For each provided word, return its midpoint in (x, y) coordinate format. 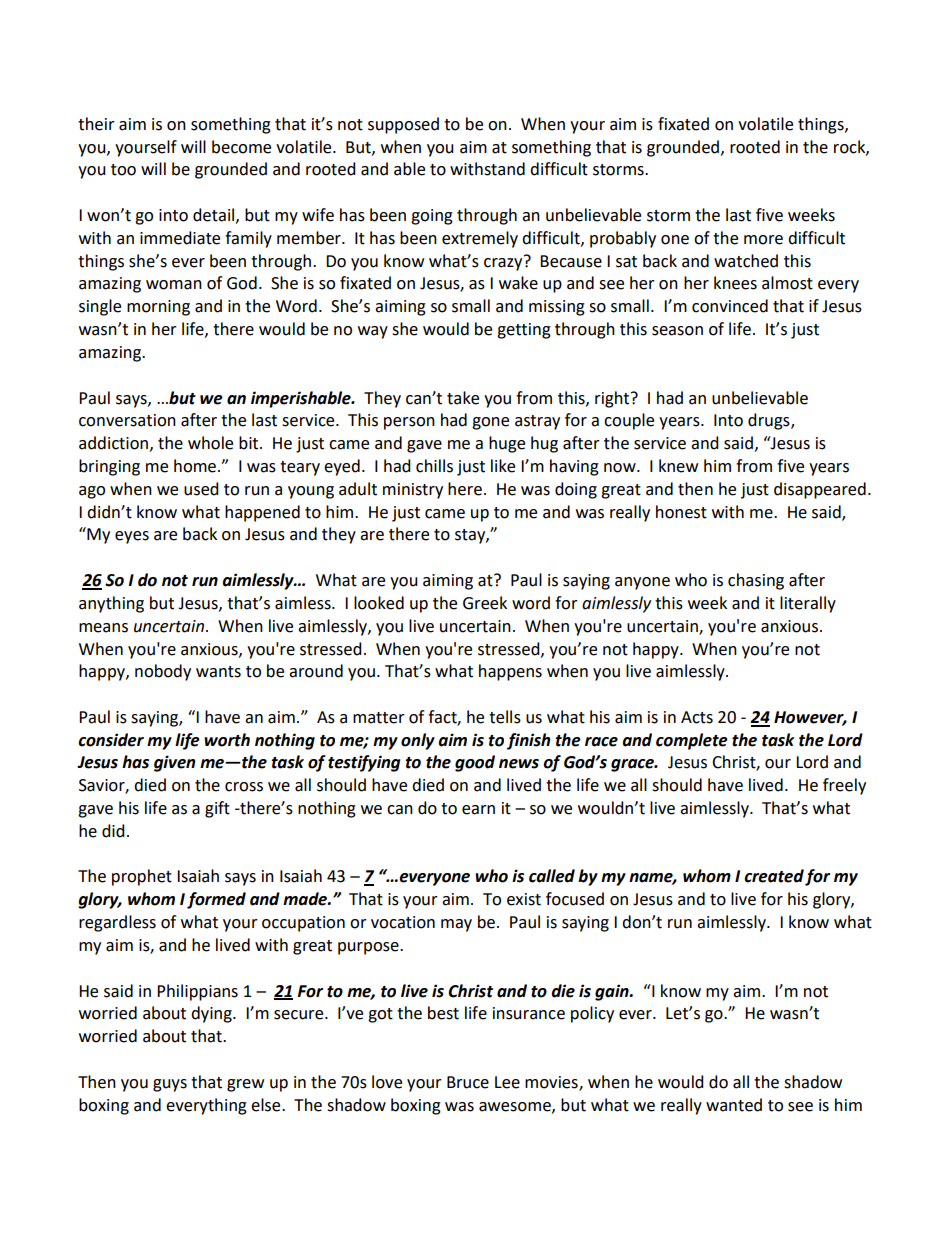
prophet (142, 877)
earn (478, 810)
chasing (756, 581)
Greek (485, 603)
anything (111, 604)
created (774, 876)
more (763, 240)
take (463, 398)
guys (170, 1085)
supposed (403, 125)
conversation (127, 420)
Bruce (468, 1082)
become (241, 147)
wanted (734, 1105)
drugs (770, 421)
